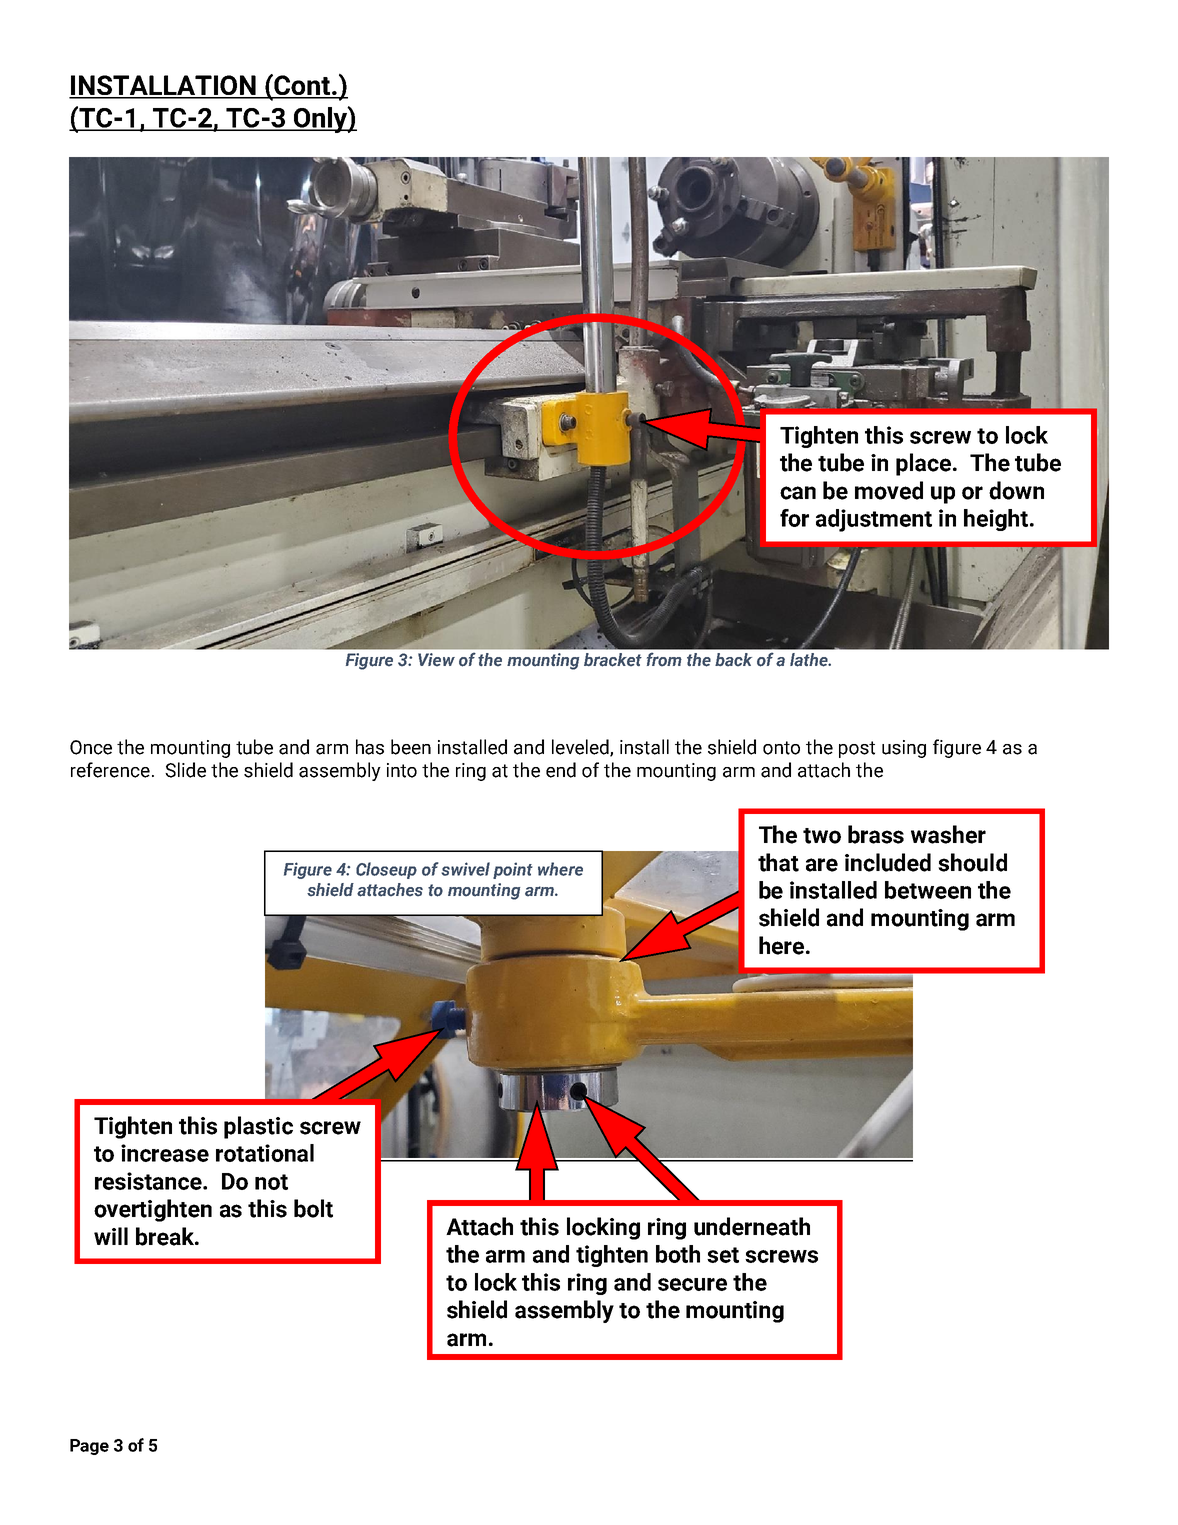 The image size is (1178, 1525). I want to click on set, so click(723, 1255).
